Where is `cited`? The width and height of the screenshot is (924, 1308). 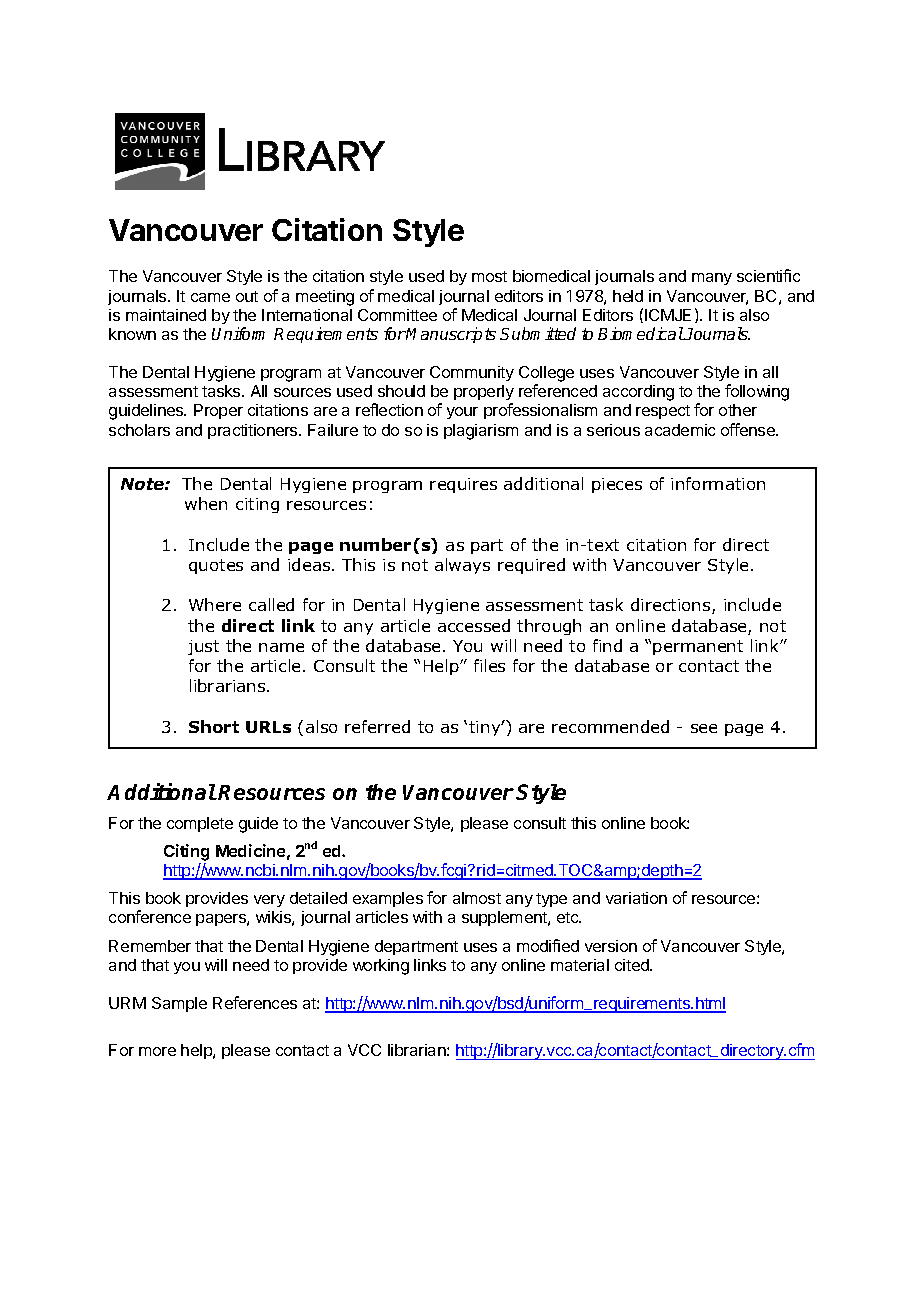
cited is located at coordinates (633, 965).
